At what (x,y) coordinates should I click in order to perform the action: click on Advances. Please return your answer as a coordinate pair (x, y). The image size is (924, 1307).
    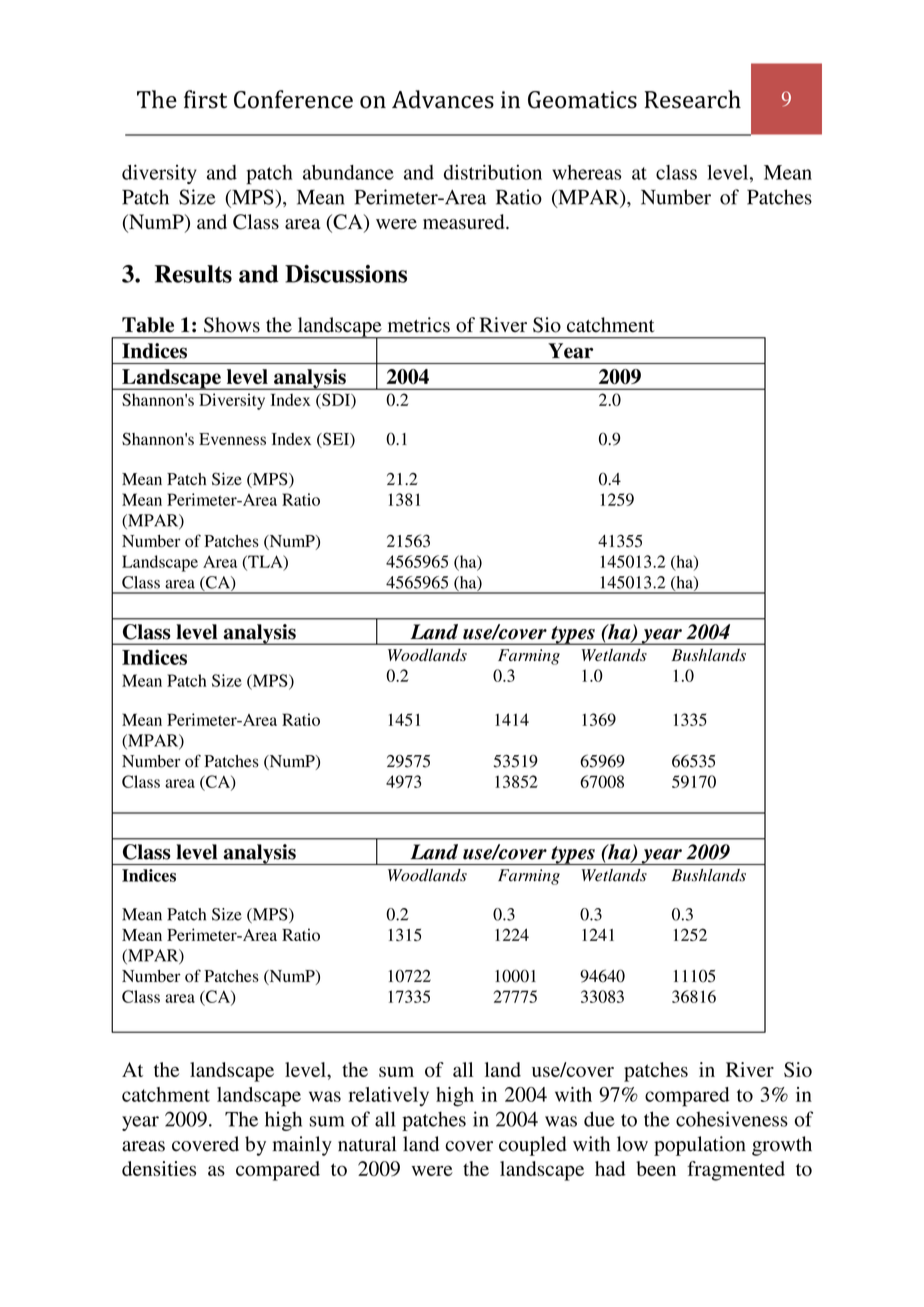
    Looking at the image, I should click on (443, 99).
